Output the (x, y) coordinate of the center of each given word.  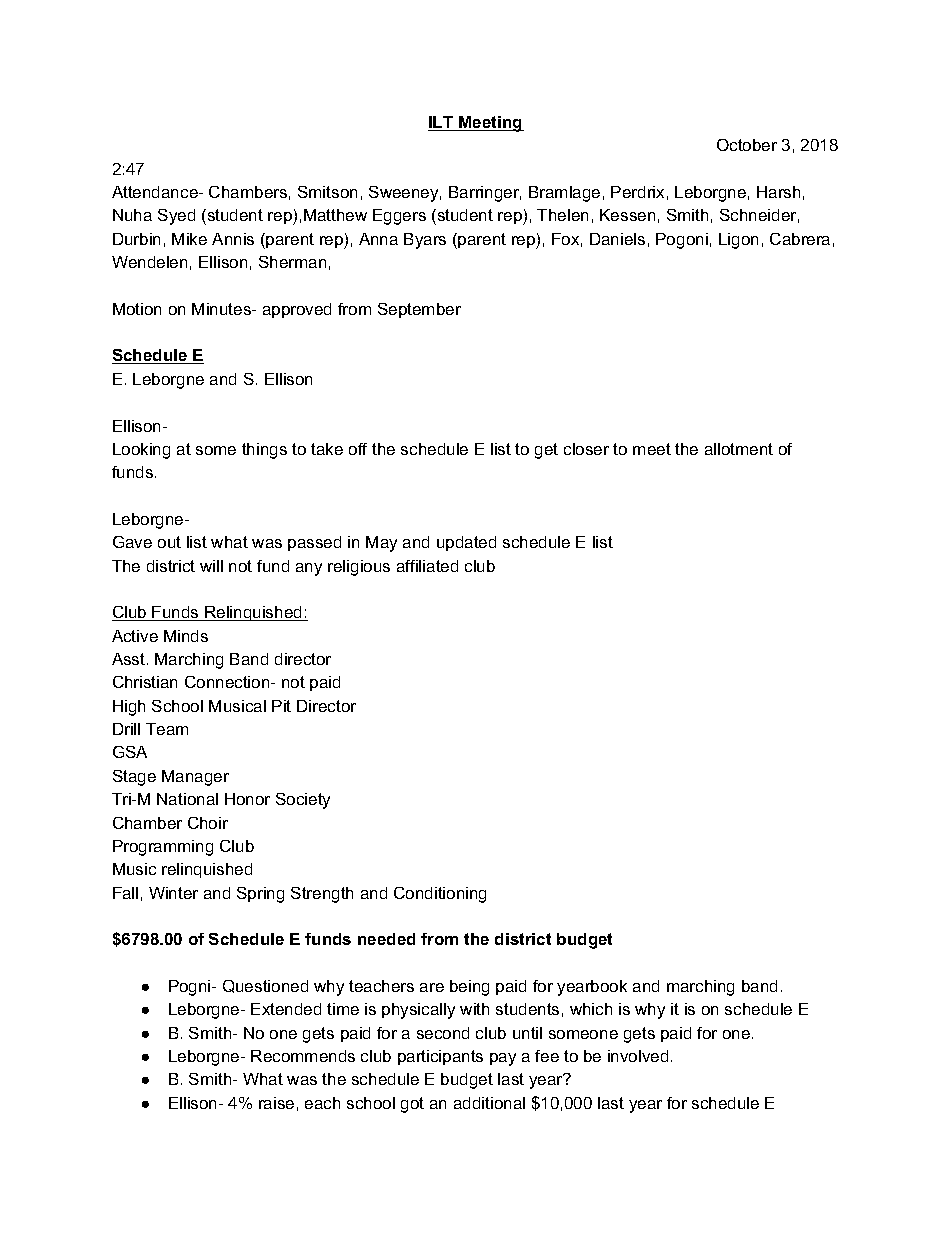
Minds (186, 636)
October (747, 145)
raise (276, 1103)
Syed (176, 217)
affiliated (427, 566)
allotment (739, 449)
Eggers (399, 217)
